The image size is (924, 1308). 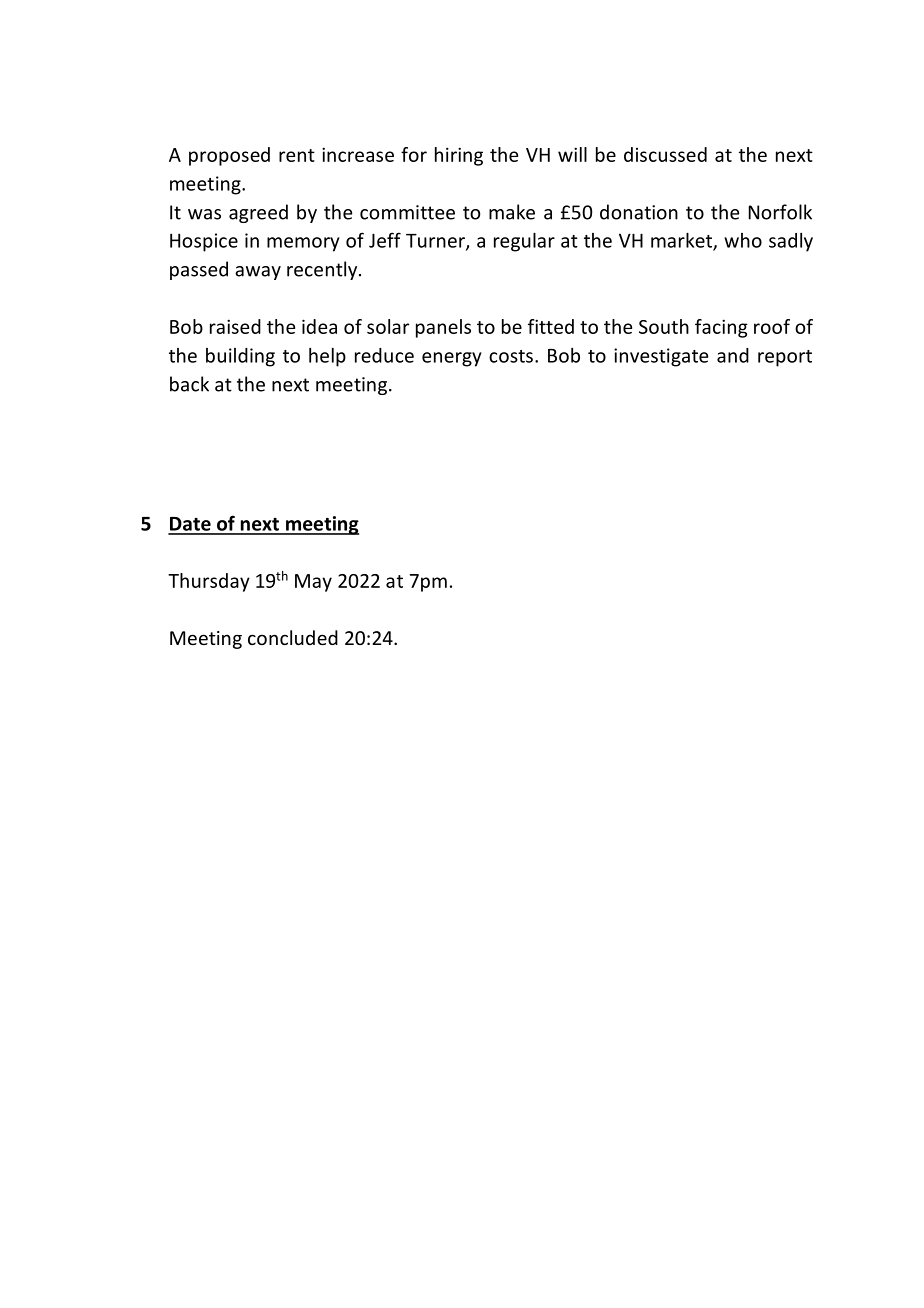 What do you see at coordinates (229, 156) in the image?
I see `proposed` at bounding box center [229, 156].
